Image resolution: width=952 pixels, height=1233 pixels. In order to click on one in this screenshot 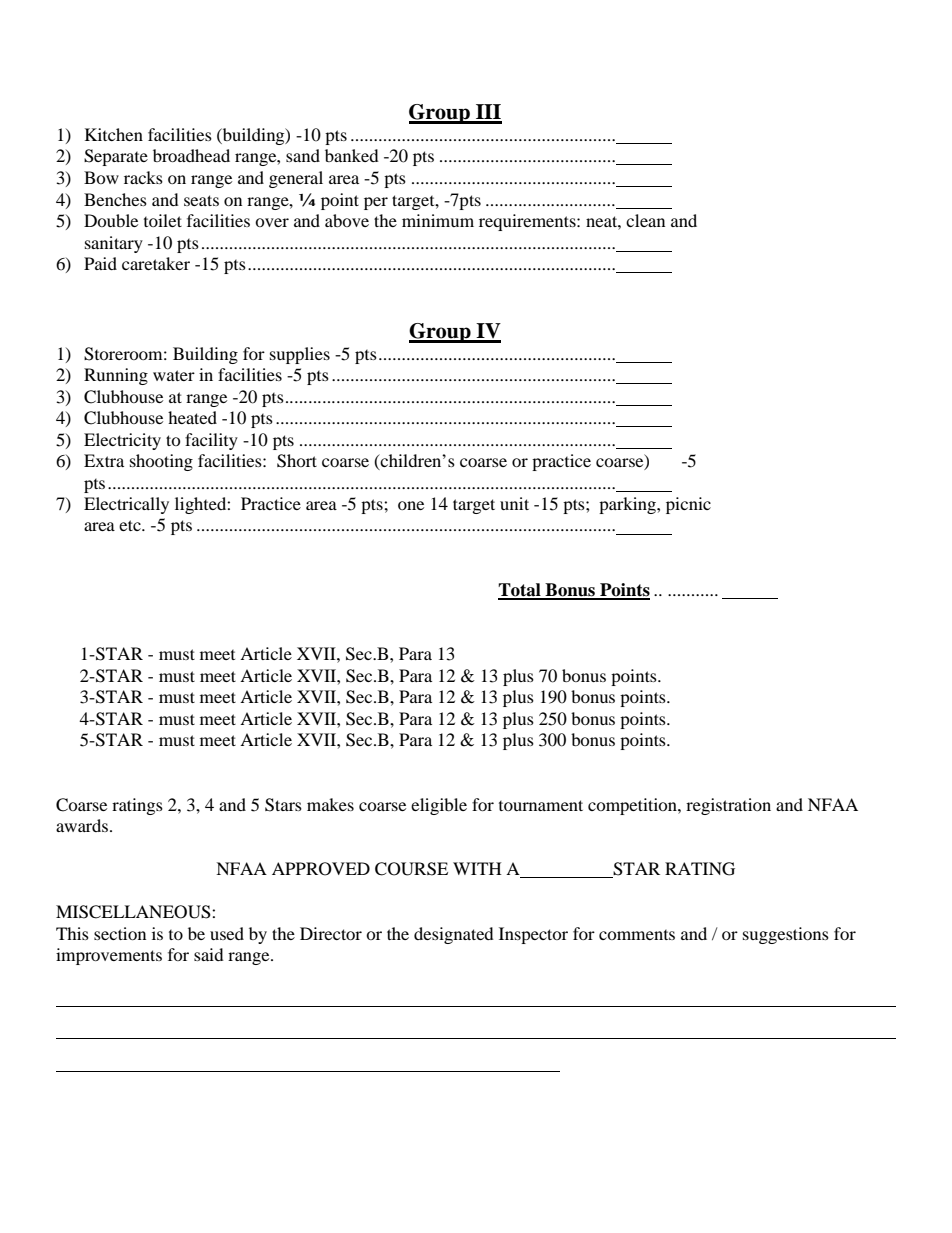, I will do `click(411, 505)`.
